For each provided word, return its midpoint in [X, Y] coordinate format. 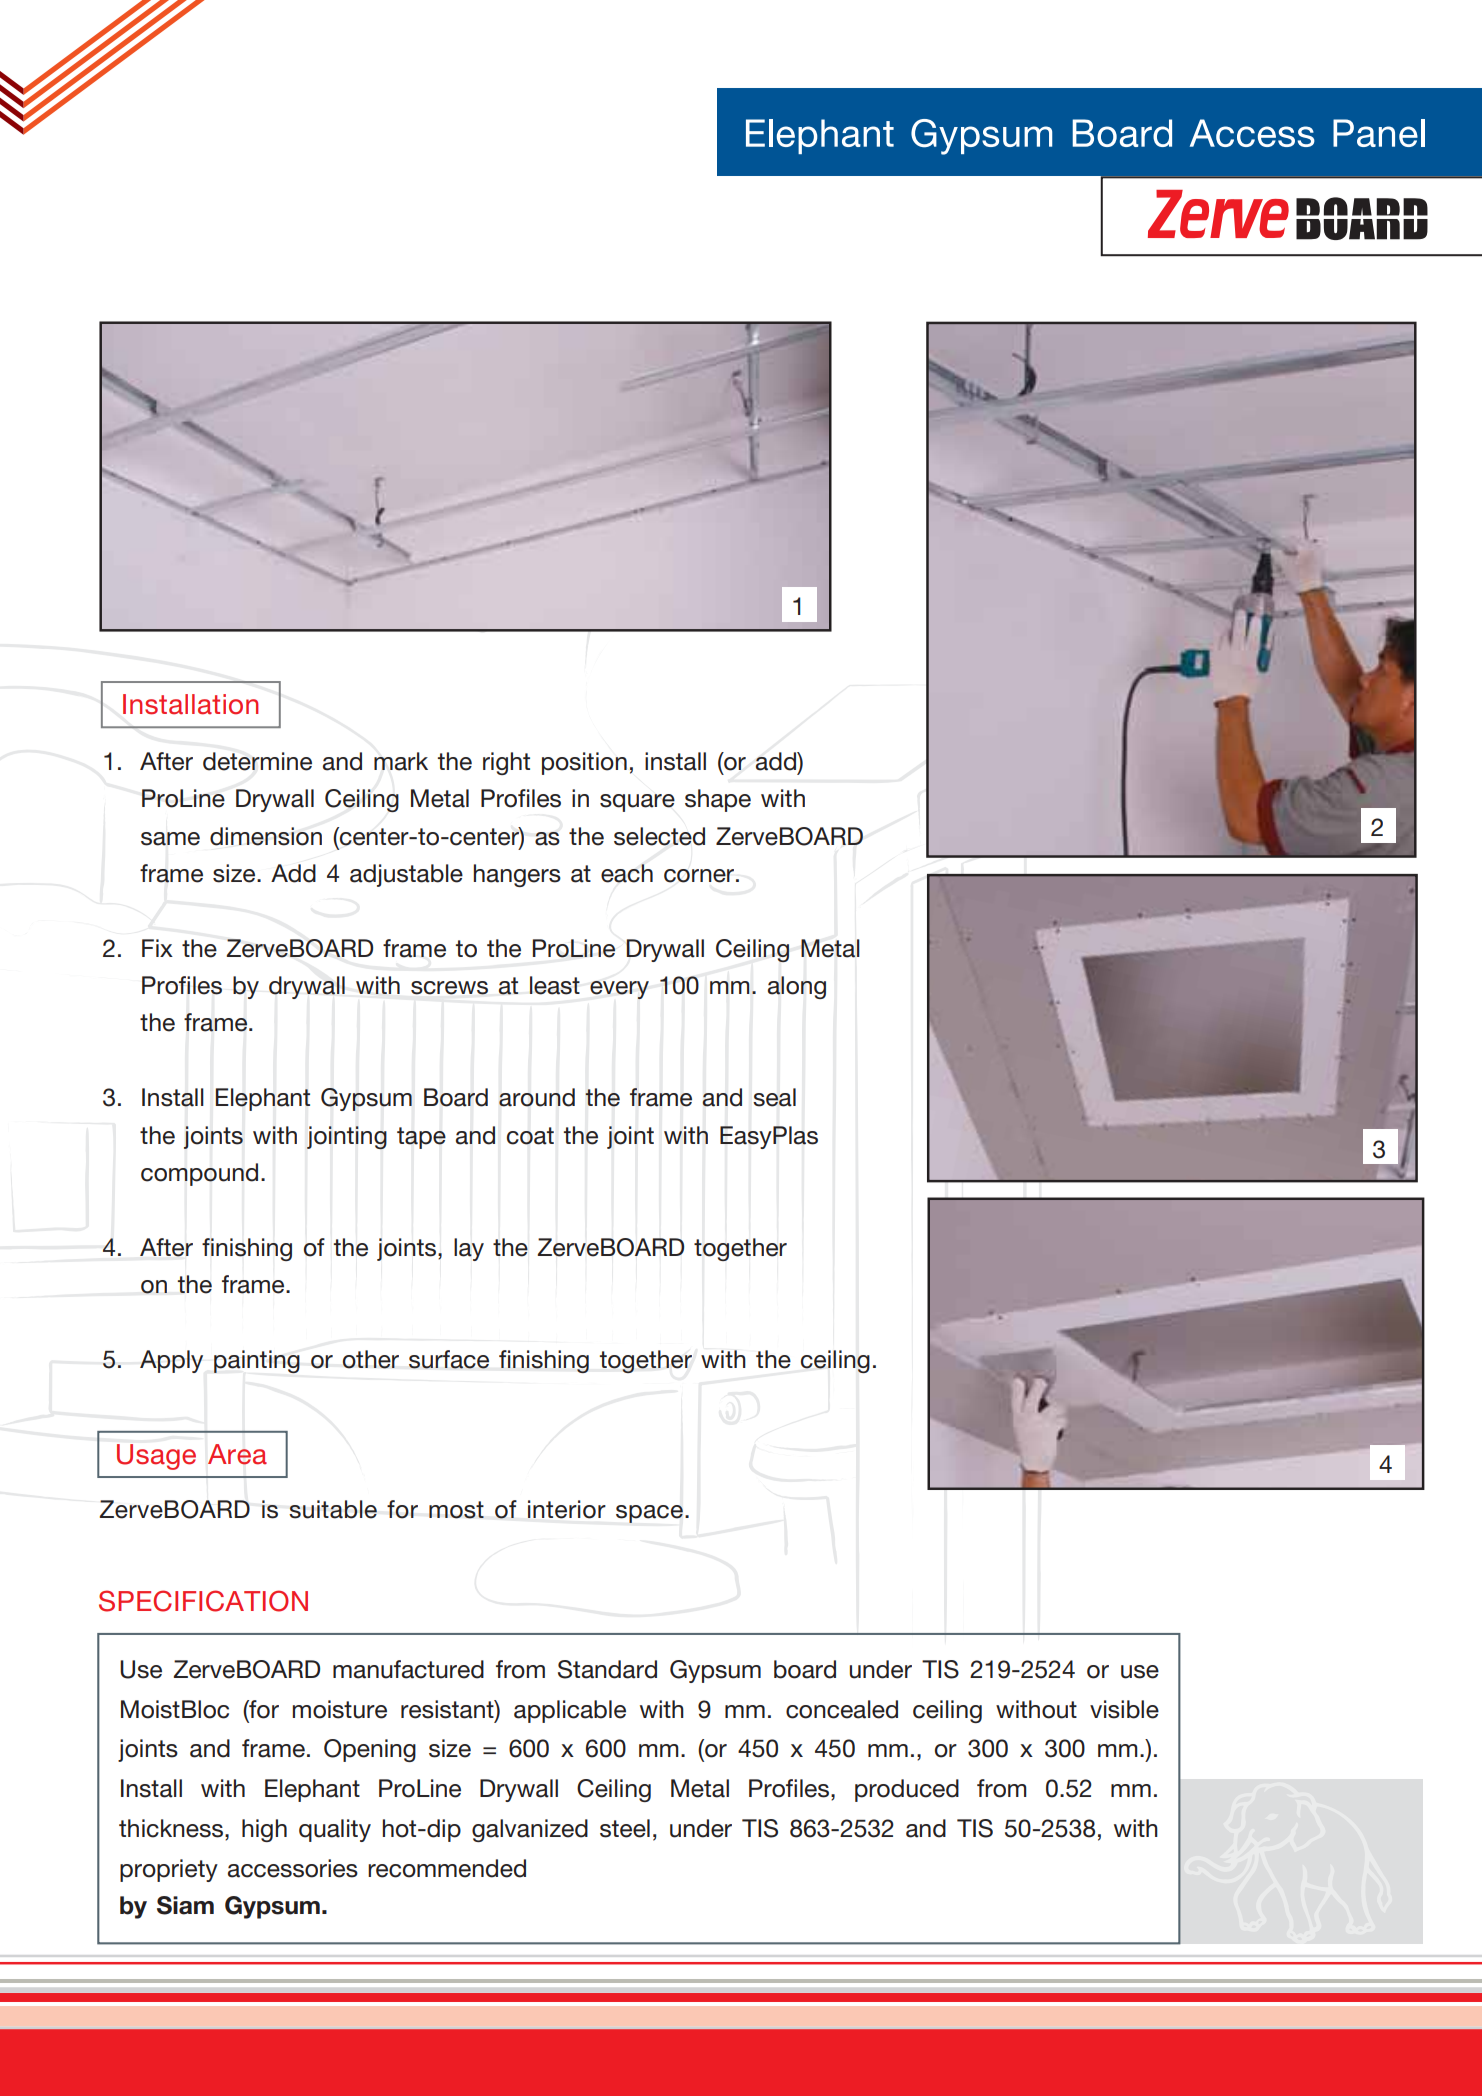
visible [1124, 1709]
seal [774, 1097]
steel [625, 1828]
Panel [1379, 133]
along [797, 987]
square [637, 803]
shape [718, 800]
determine [257, 761]
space [649, 1514]
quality [335, 1830]
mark [401, 761]
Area [237, 1454]
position [584, 763]
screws [449, 988]
